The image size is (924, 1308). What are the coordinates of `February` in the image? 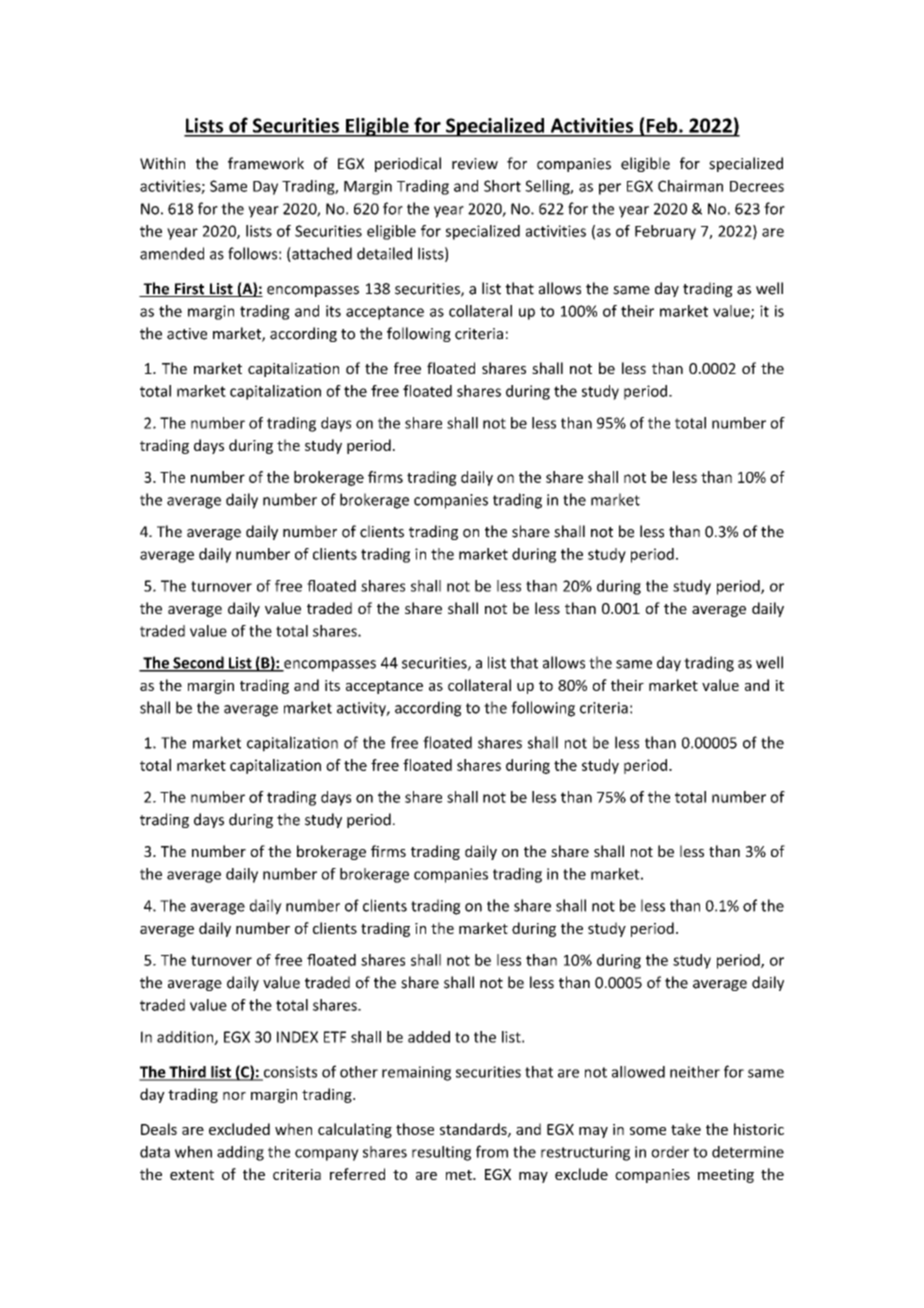 It's located at (665, 232).
